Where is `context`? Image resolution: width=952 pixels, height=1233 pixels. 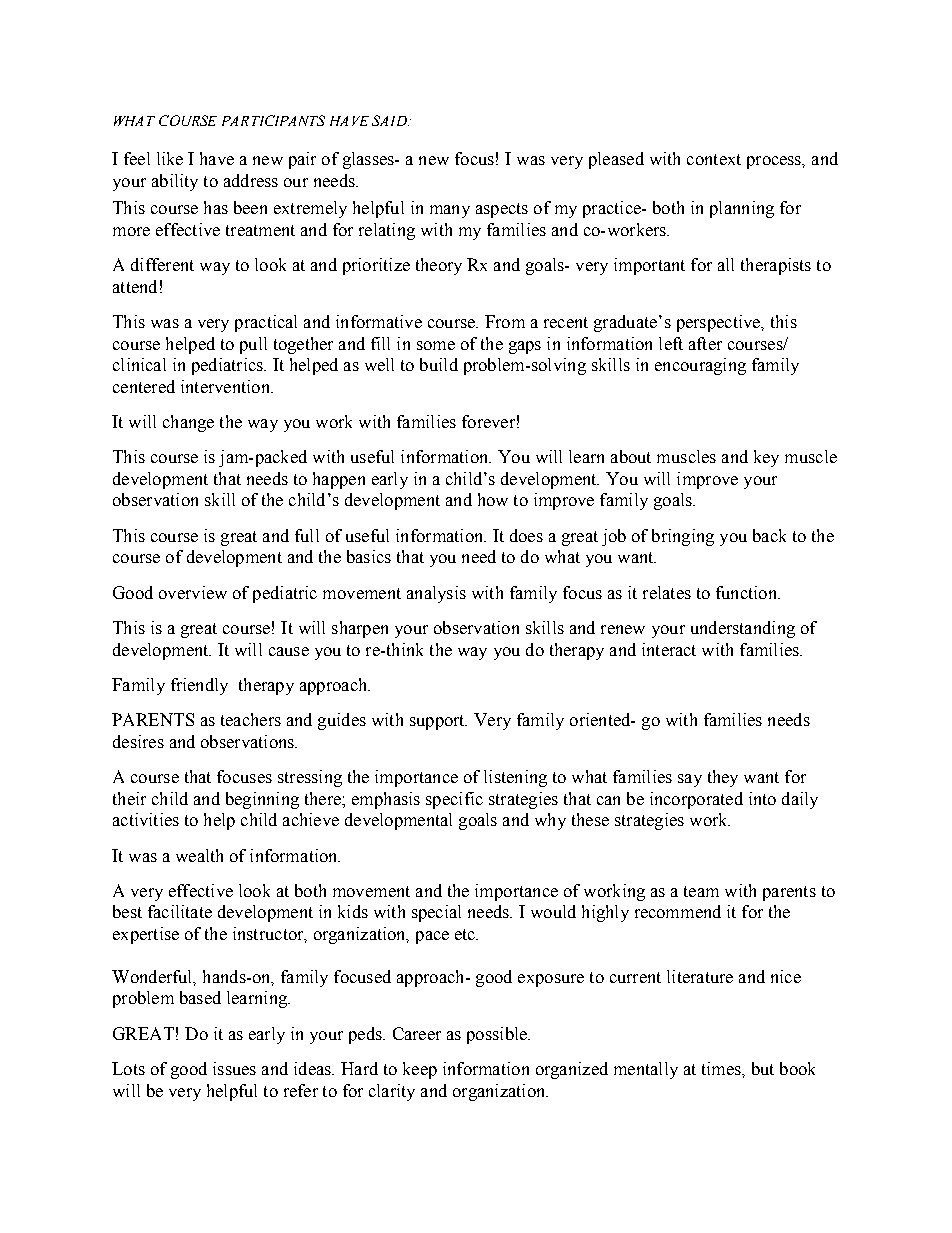
context is located at coordinates (714, 159).
